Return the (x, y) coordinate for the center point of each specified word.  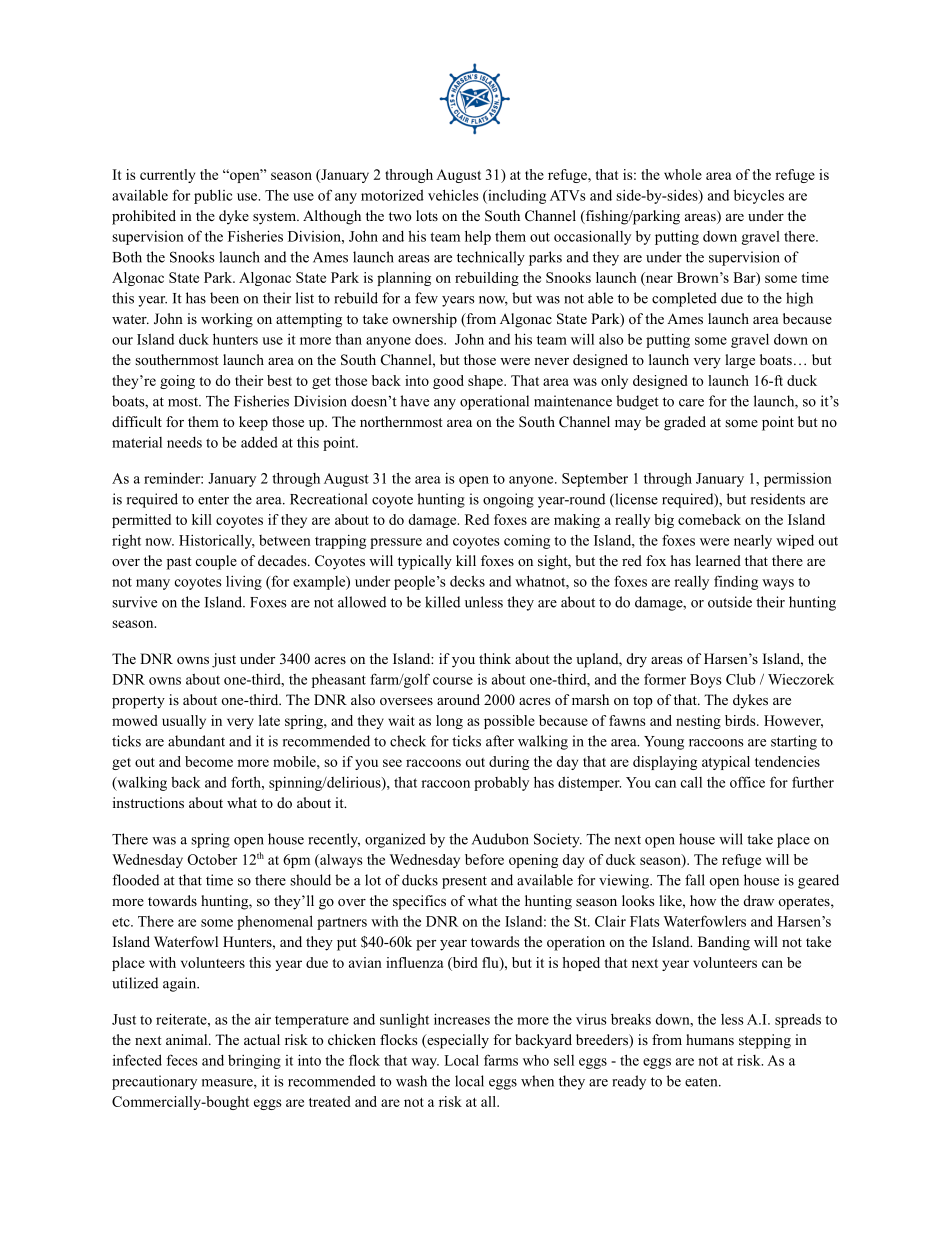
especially (457, 1041)
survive (134, 602)
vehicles (453, 195)
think (495, 658)
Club (740, 679)
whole (683, 174)
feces (182, 1060)
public (213, 196)
